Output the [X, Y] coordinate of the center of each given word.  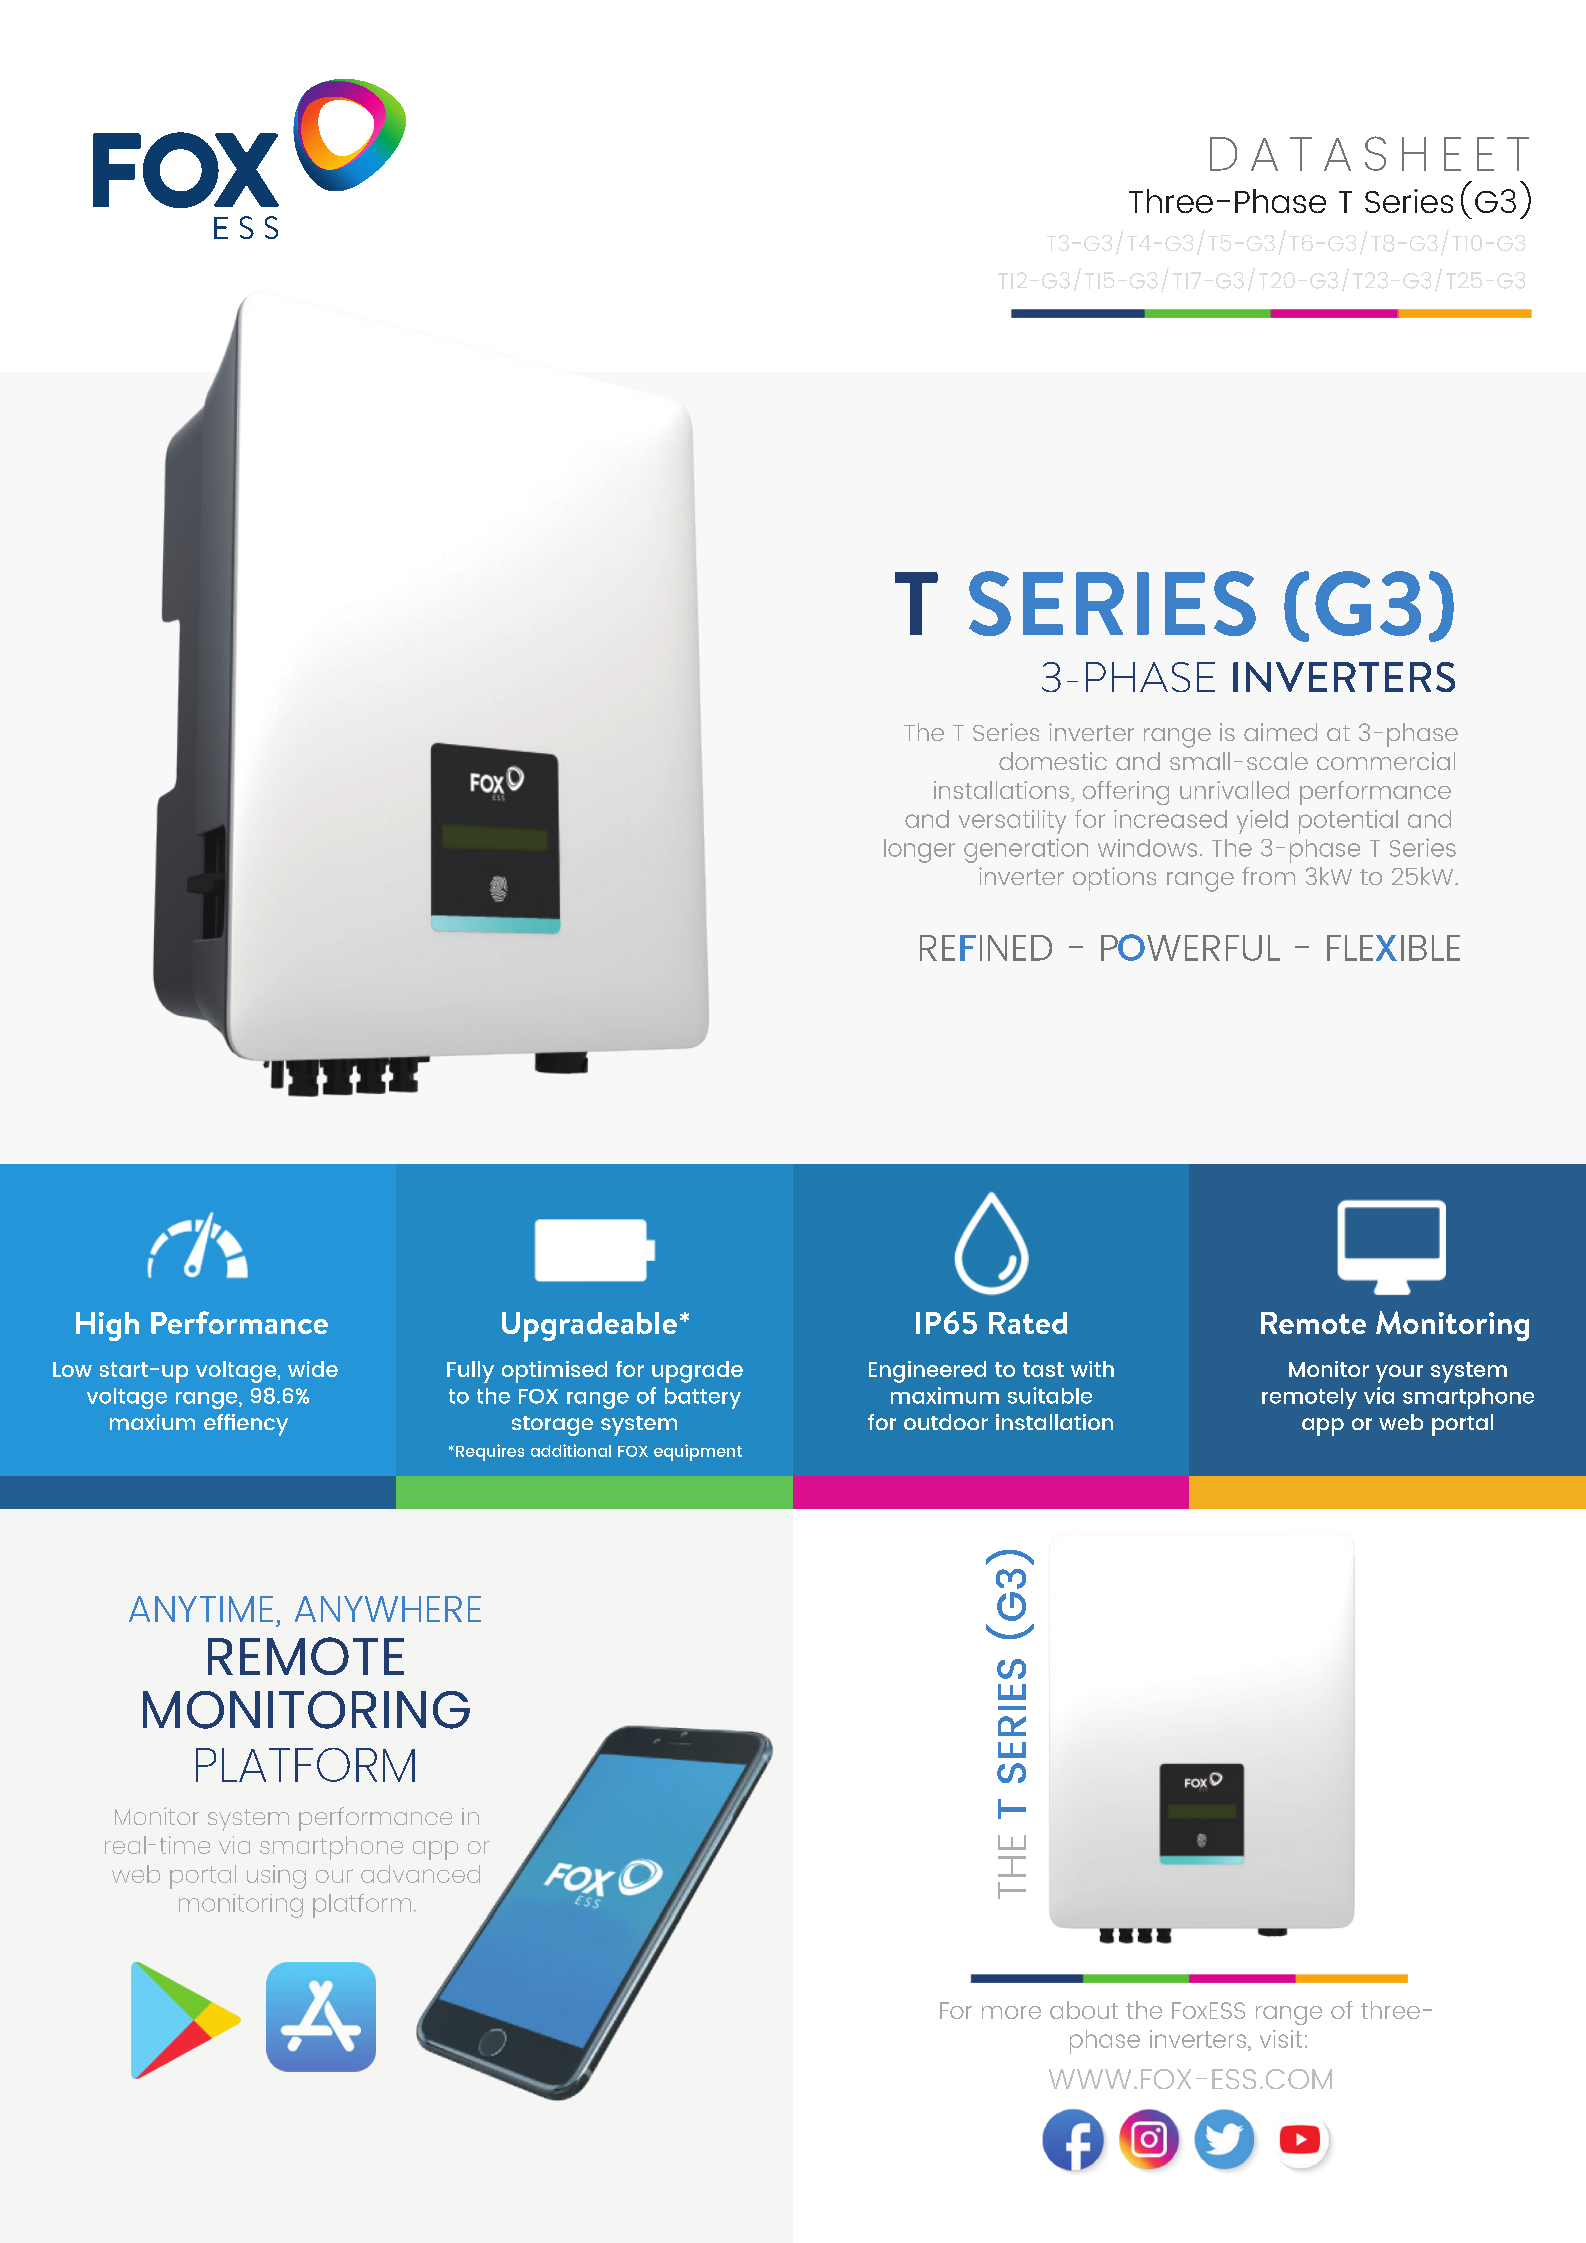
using [276, 1877]
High [107, 1326]
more [1011, 2012]
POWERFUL [1190, 947]
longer [919, 851]
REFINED [986, 948]
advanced [420, 1874]
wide [313, 1369]
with [1092, 1369]
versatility [1012, 822]
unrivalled [1234, 790]
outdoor [946, 1422]
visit [1281, 2039]
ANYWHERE [388, 1609]
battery [703, 1398]
